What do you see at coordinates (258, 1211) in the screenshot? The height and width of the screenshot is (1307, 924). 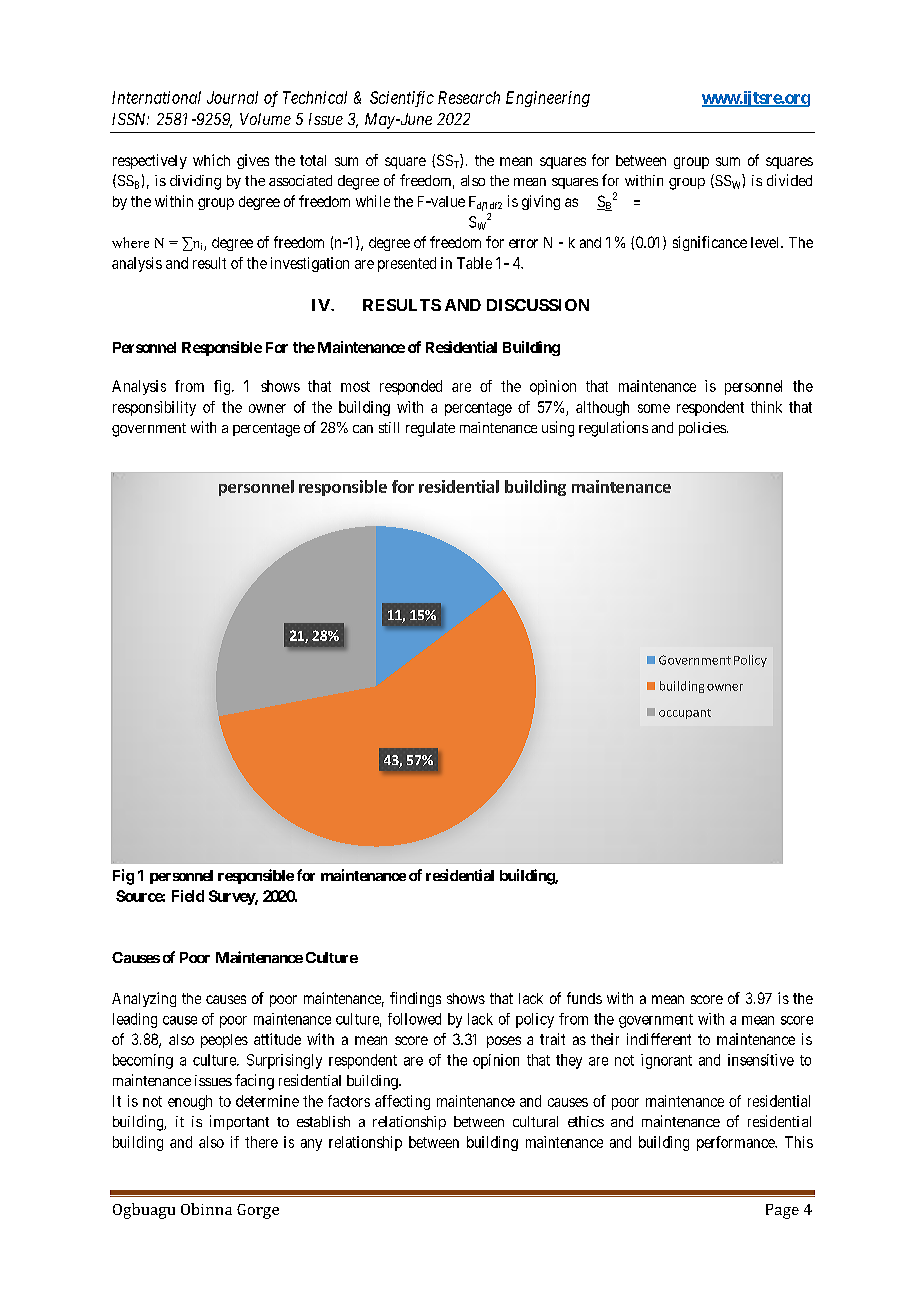 I see `Gorge` at bounding box center [258, 1211].
